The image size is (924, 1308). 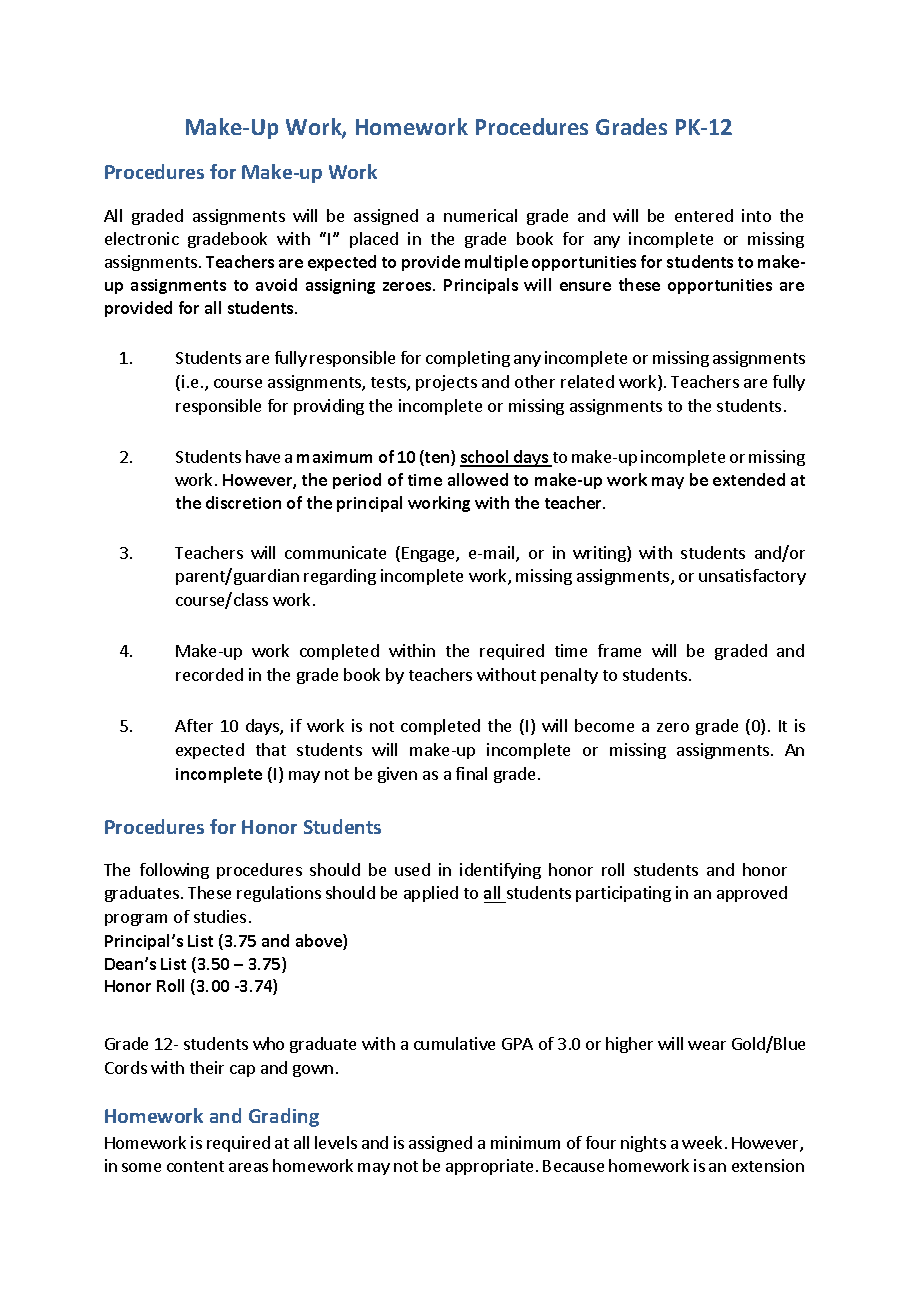 What do you see at coordinates (702, 1142) in the page?
I see `week` at bounding box center [702, 1142].
